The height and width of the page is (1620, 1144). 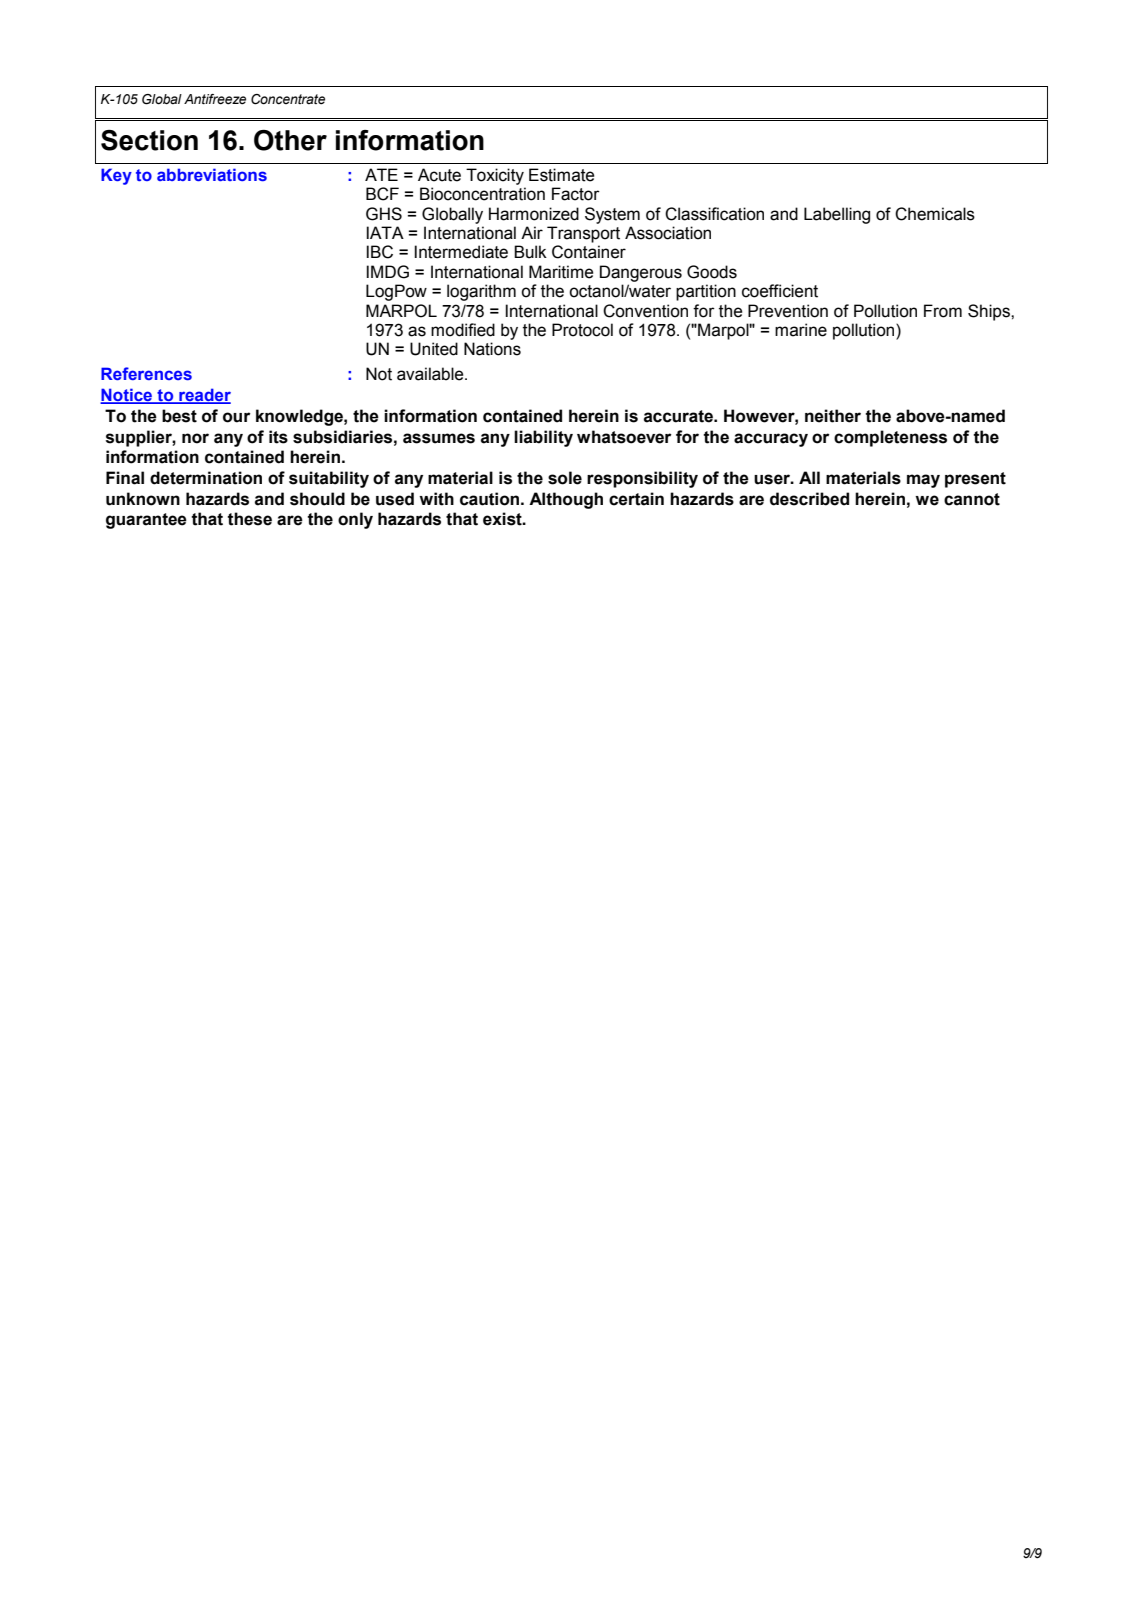 What do you see at coordinates (249, 519) in the page?
I see `these` at bounding box center [249, 519].
